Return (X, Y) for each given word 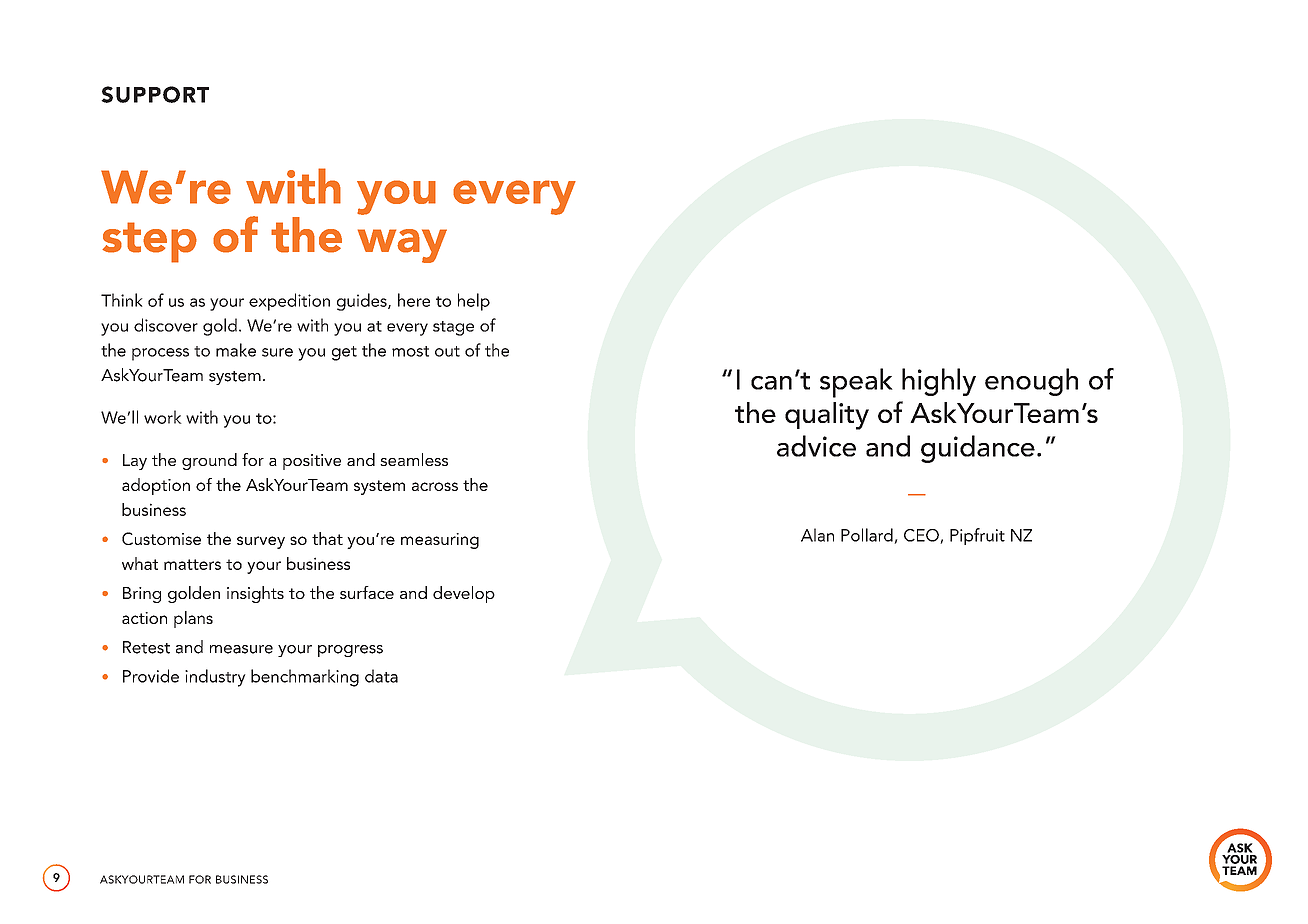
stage (453, 328)
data (381, 676)
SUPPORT (155, 94)
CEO (922, 536)
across (435, 486)
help (474, 302)
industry (215, 678)
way (402, 246)
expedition (289, 302)
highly (939, 382)
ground (209, 461)
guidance (978, 449)
